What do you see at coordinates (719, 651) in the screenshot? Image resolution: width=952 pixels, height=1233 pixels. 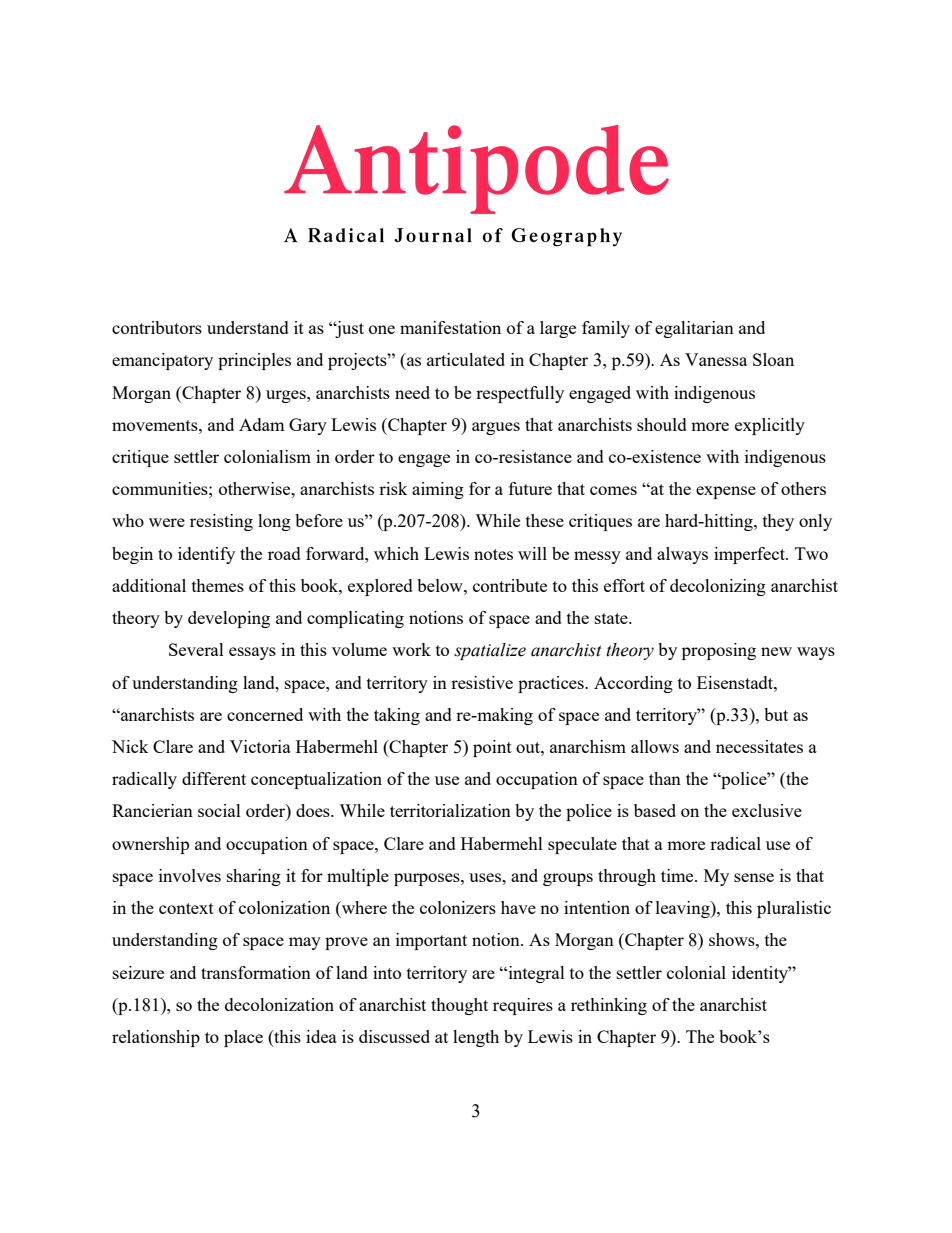 I see `proposing` at bounding box center [719, 651].
